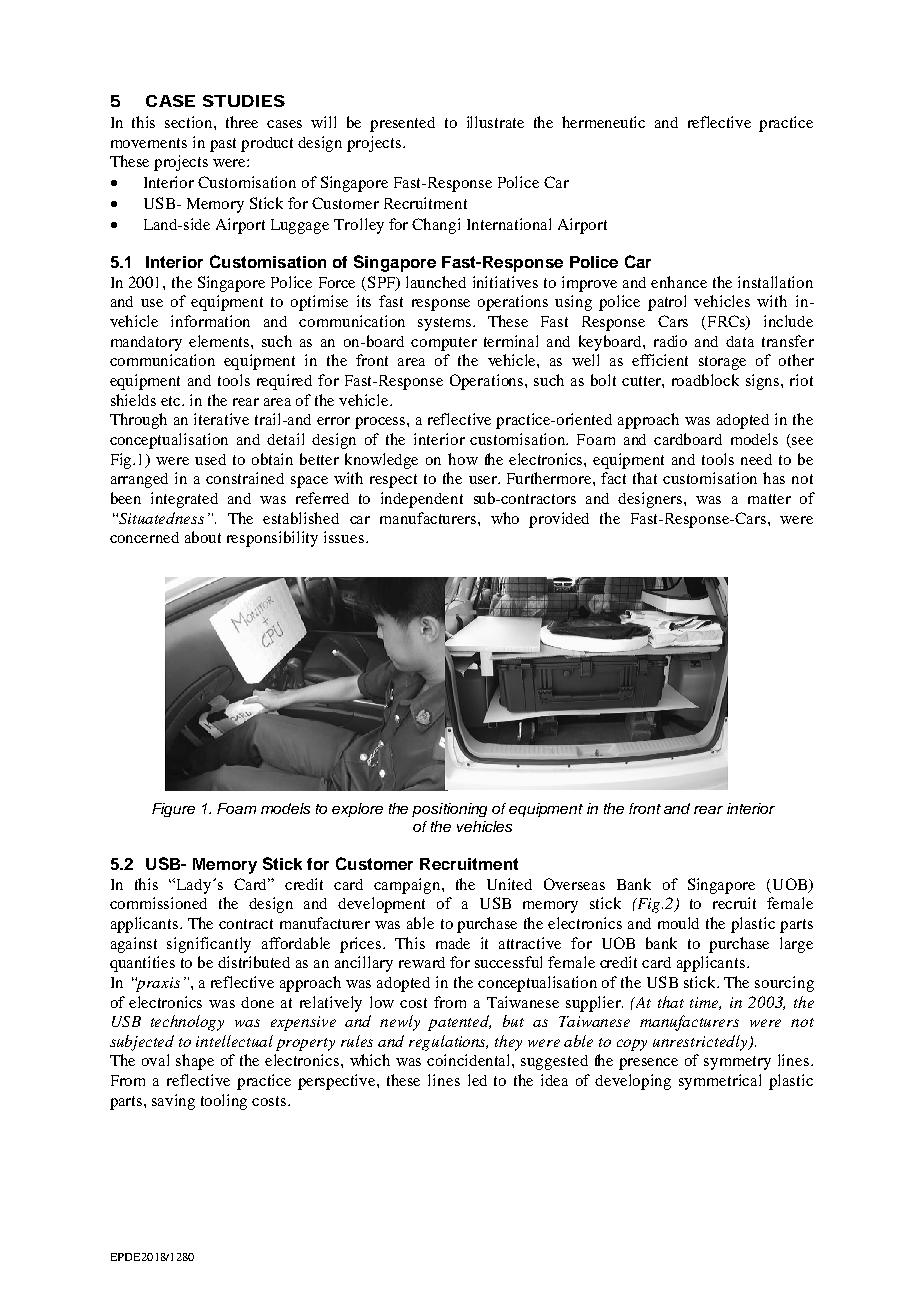 Image resolution: width=924 pixels, height=1308 pixels. Describe the element at coordinates (223, 145) in the screenshot. I see `past` at that location.
